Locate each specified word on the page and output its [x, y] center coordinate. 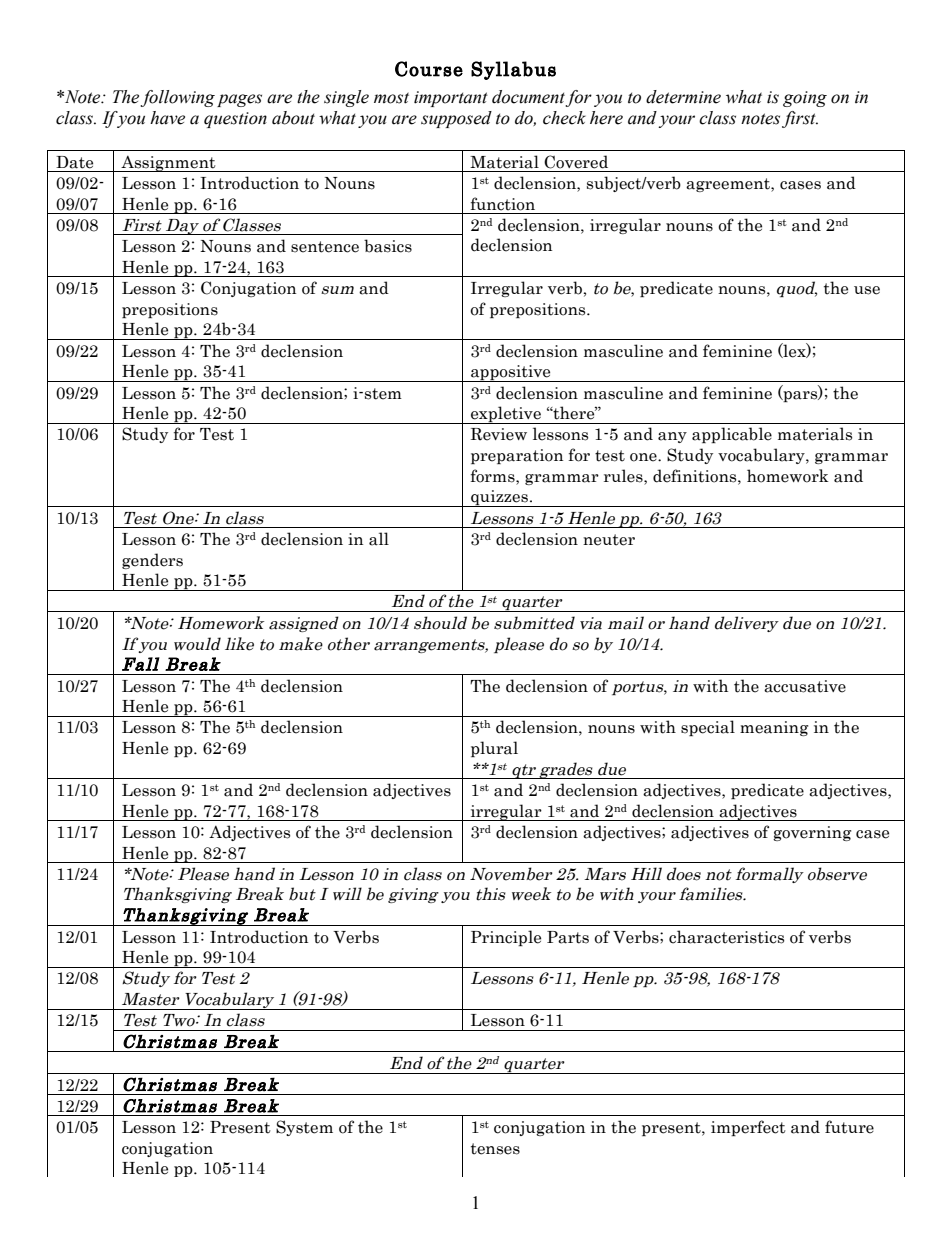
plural [494, 749]
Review [499, 434]
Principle [506, 938]
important [451, 99]
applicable [732, 435]
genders [152, 561]
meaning [774, 728]
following [177, 98]
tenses [495, 1149]
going [805, 99]
